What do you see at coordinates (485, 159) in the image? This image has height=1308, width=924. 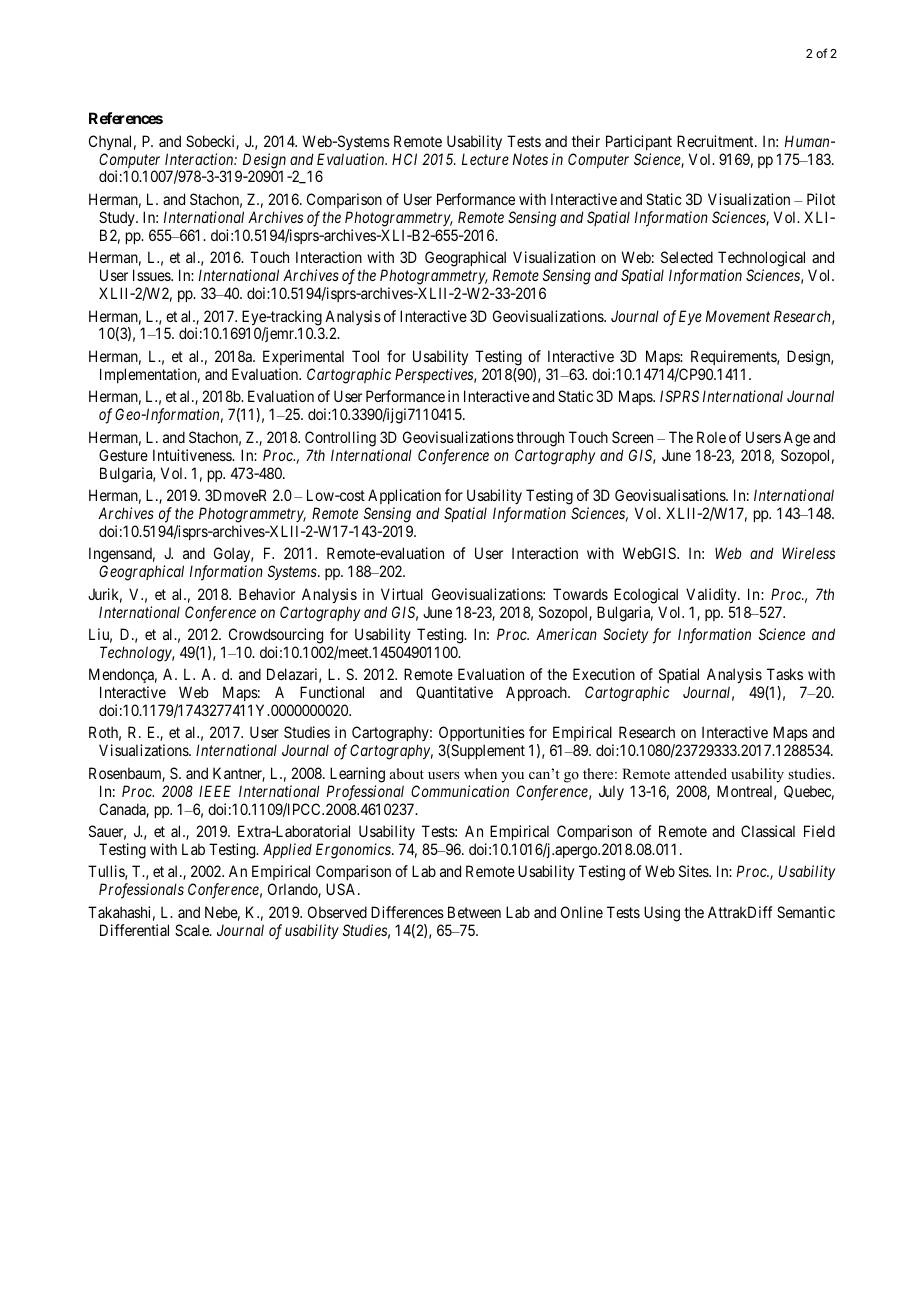 I see `Lecture` at bounding box center [485, 159].
